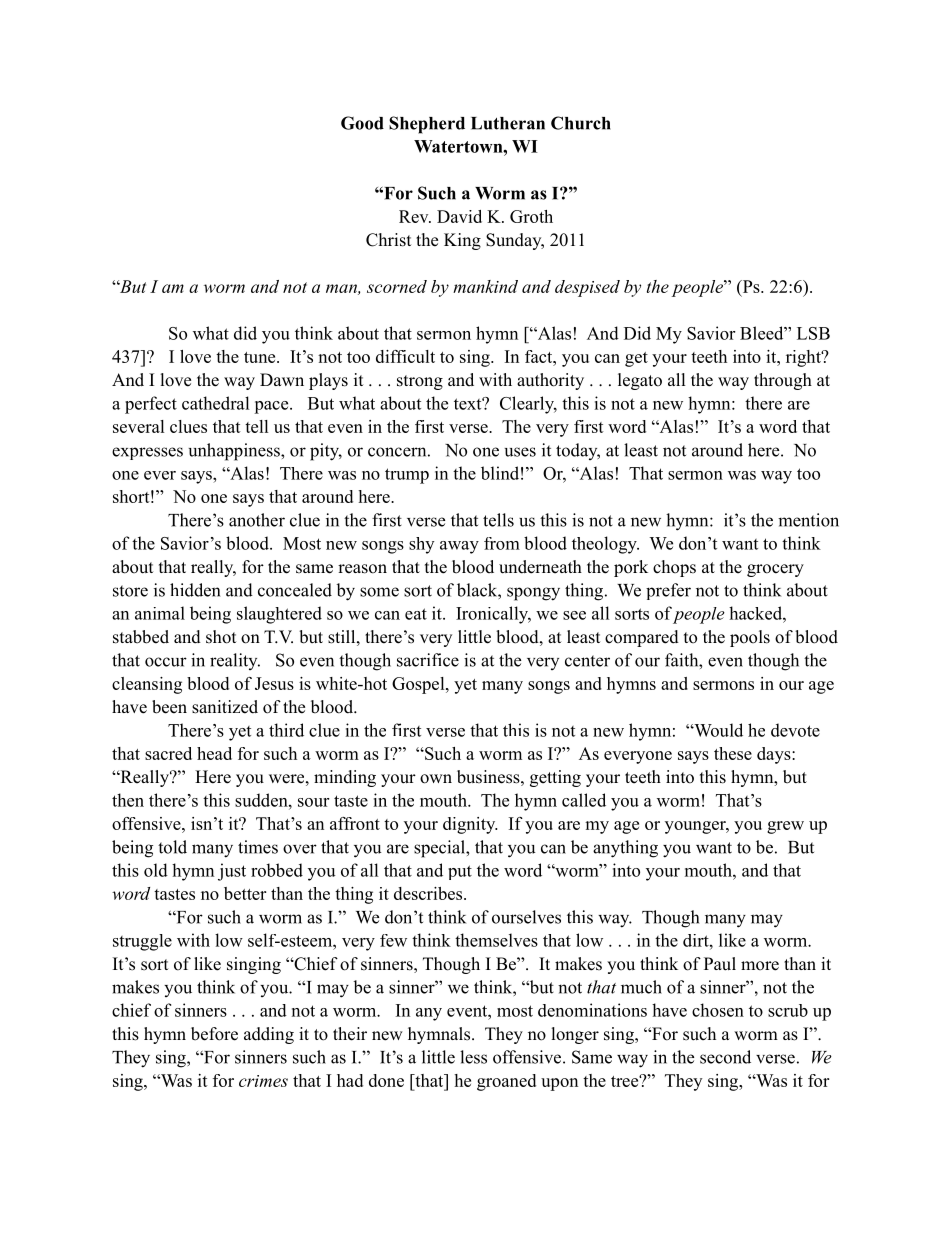 The width and height of the document is (952, 1233). Describe the element at coordinates (459, 547) in the document. I see `away` at that location.
